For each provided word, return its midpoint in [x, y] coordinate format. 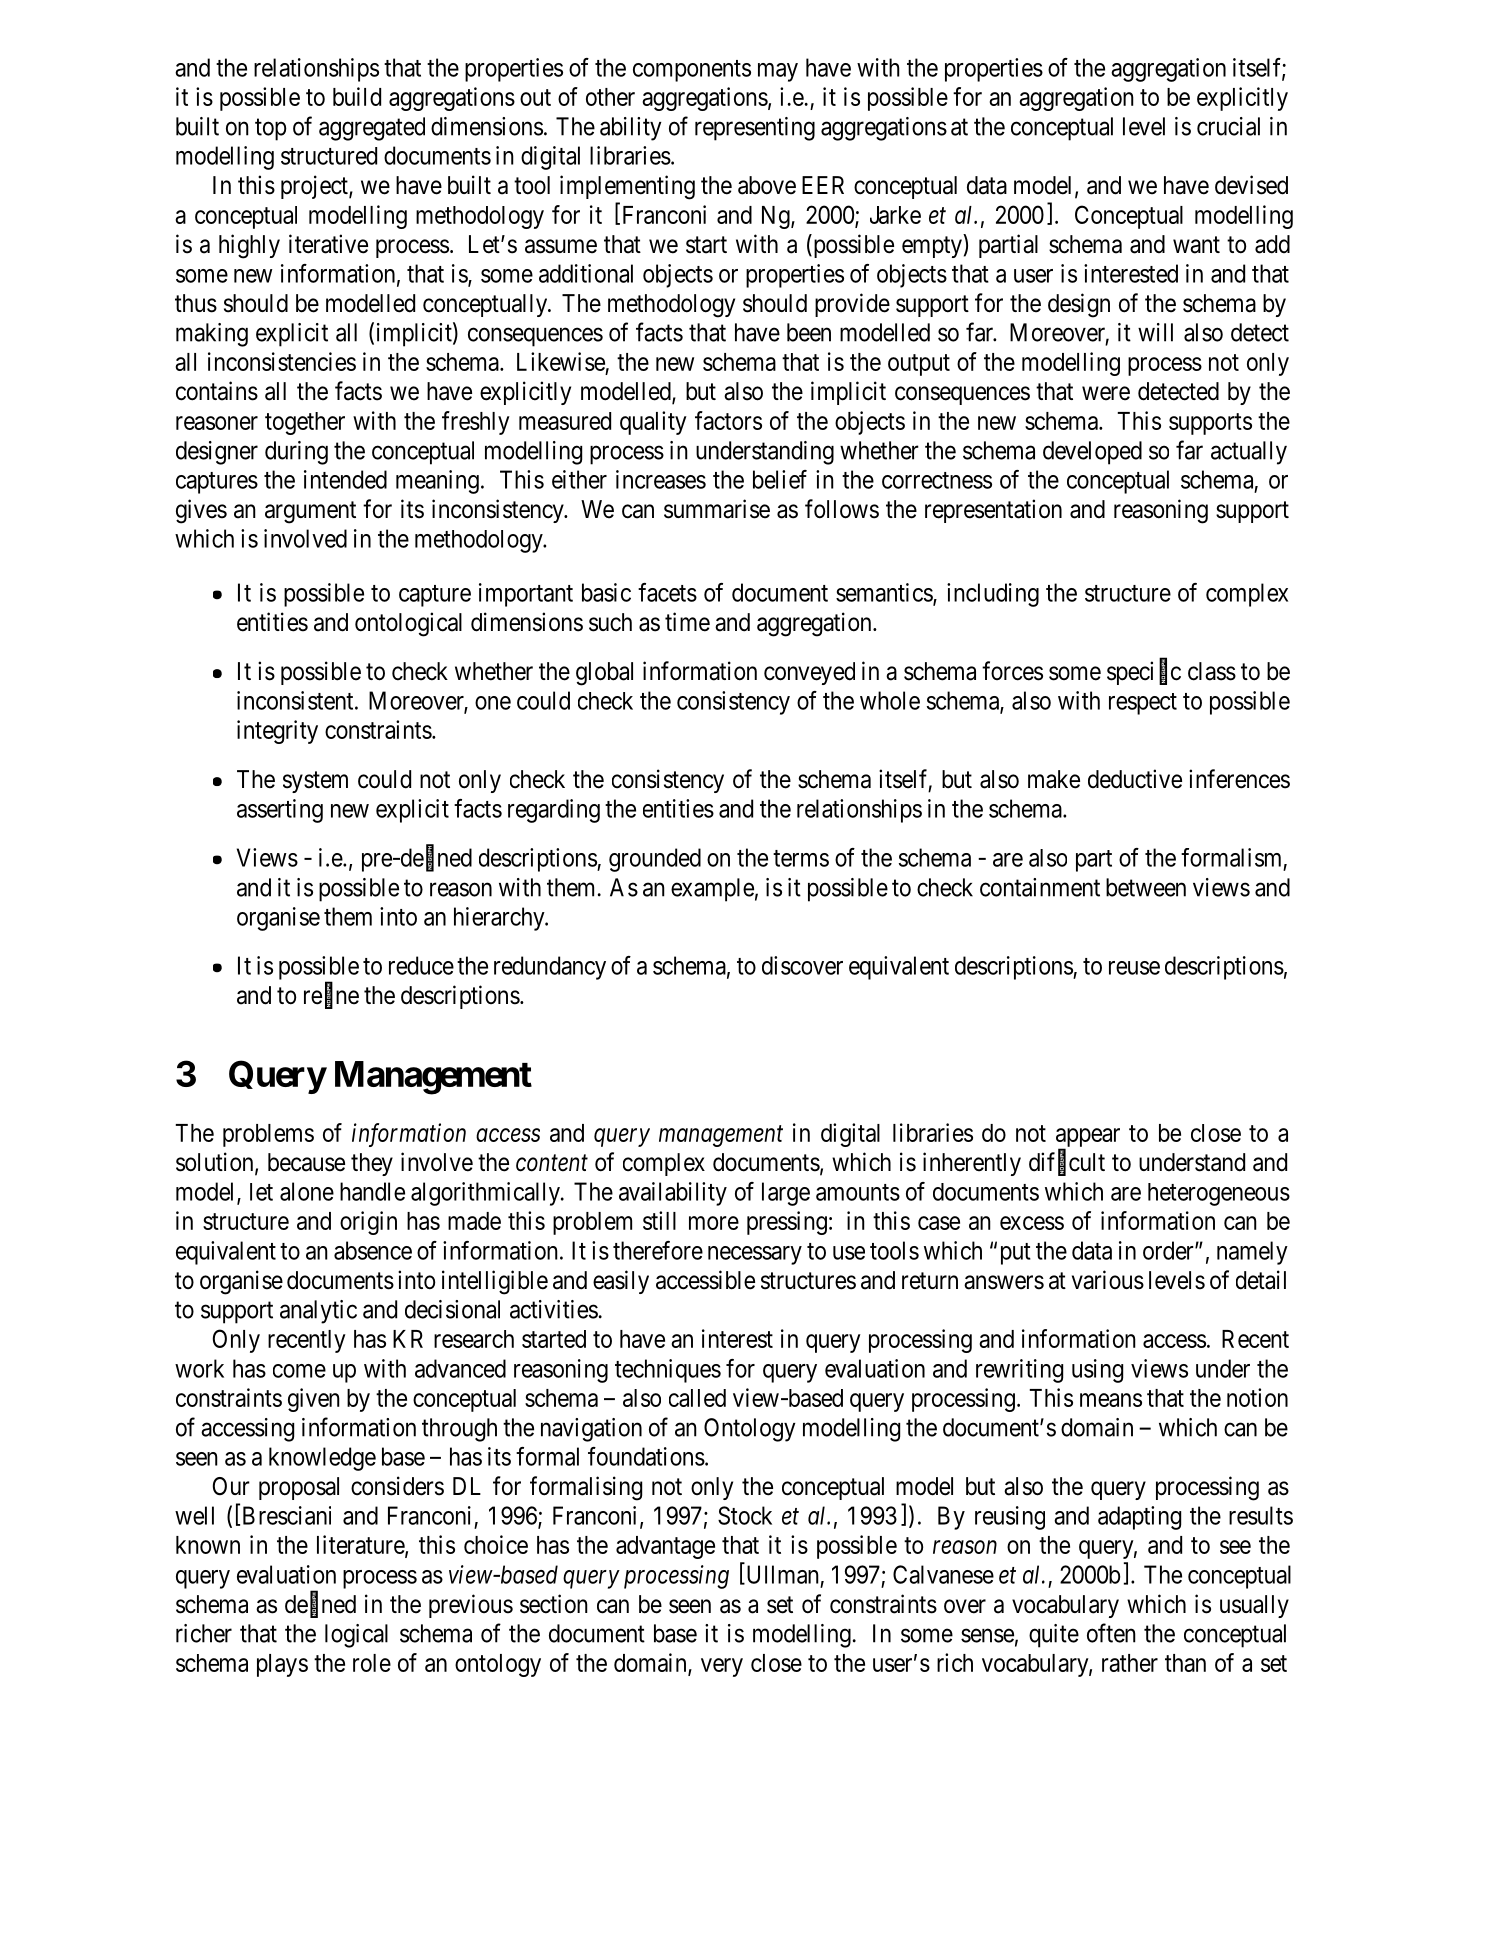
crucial [1228, 126]
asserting [280, 811]
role [372, 1663]
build [357, 96]
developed [1092, 453]
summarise [717, 509]
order [1169, 1250]
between [1146, 887]
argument [310, 512]
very [722, 1667]
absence [373, 1250]
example [712, 890]
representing [755, 129]
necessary [755, 1255]
